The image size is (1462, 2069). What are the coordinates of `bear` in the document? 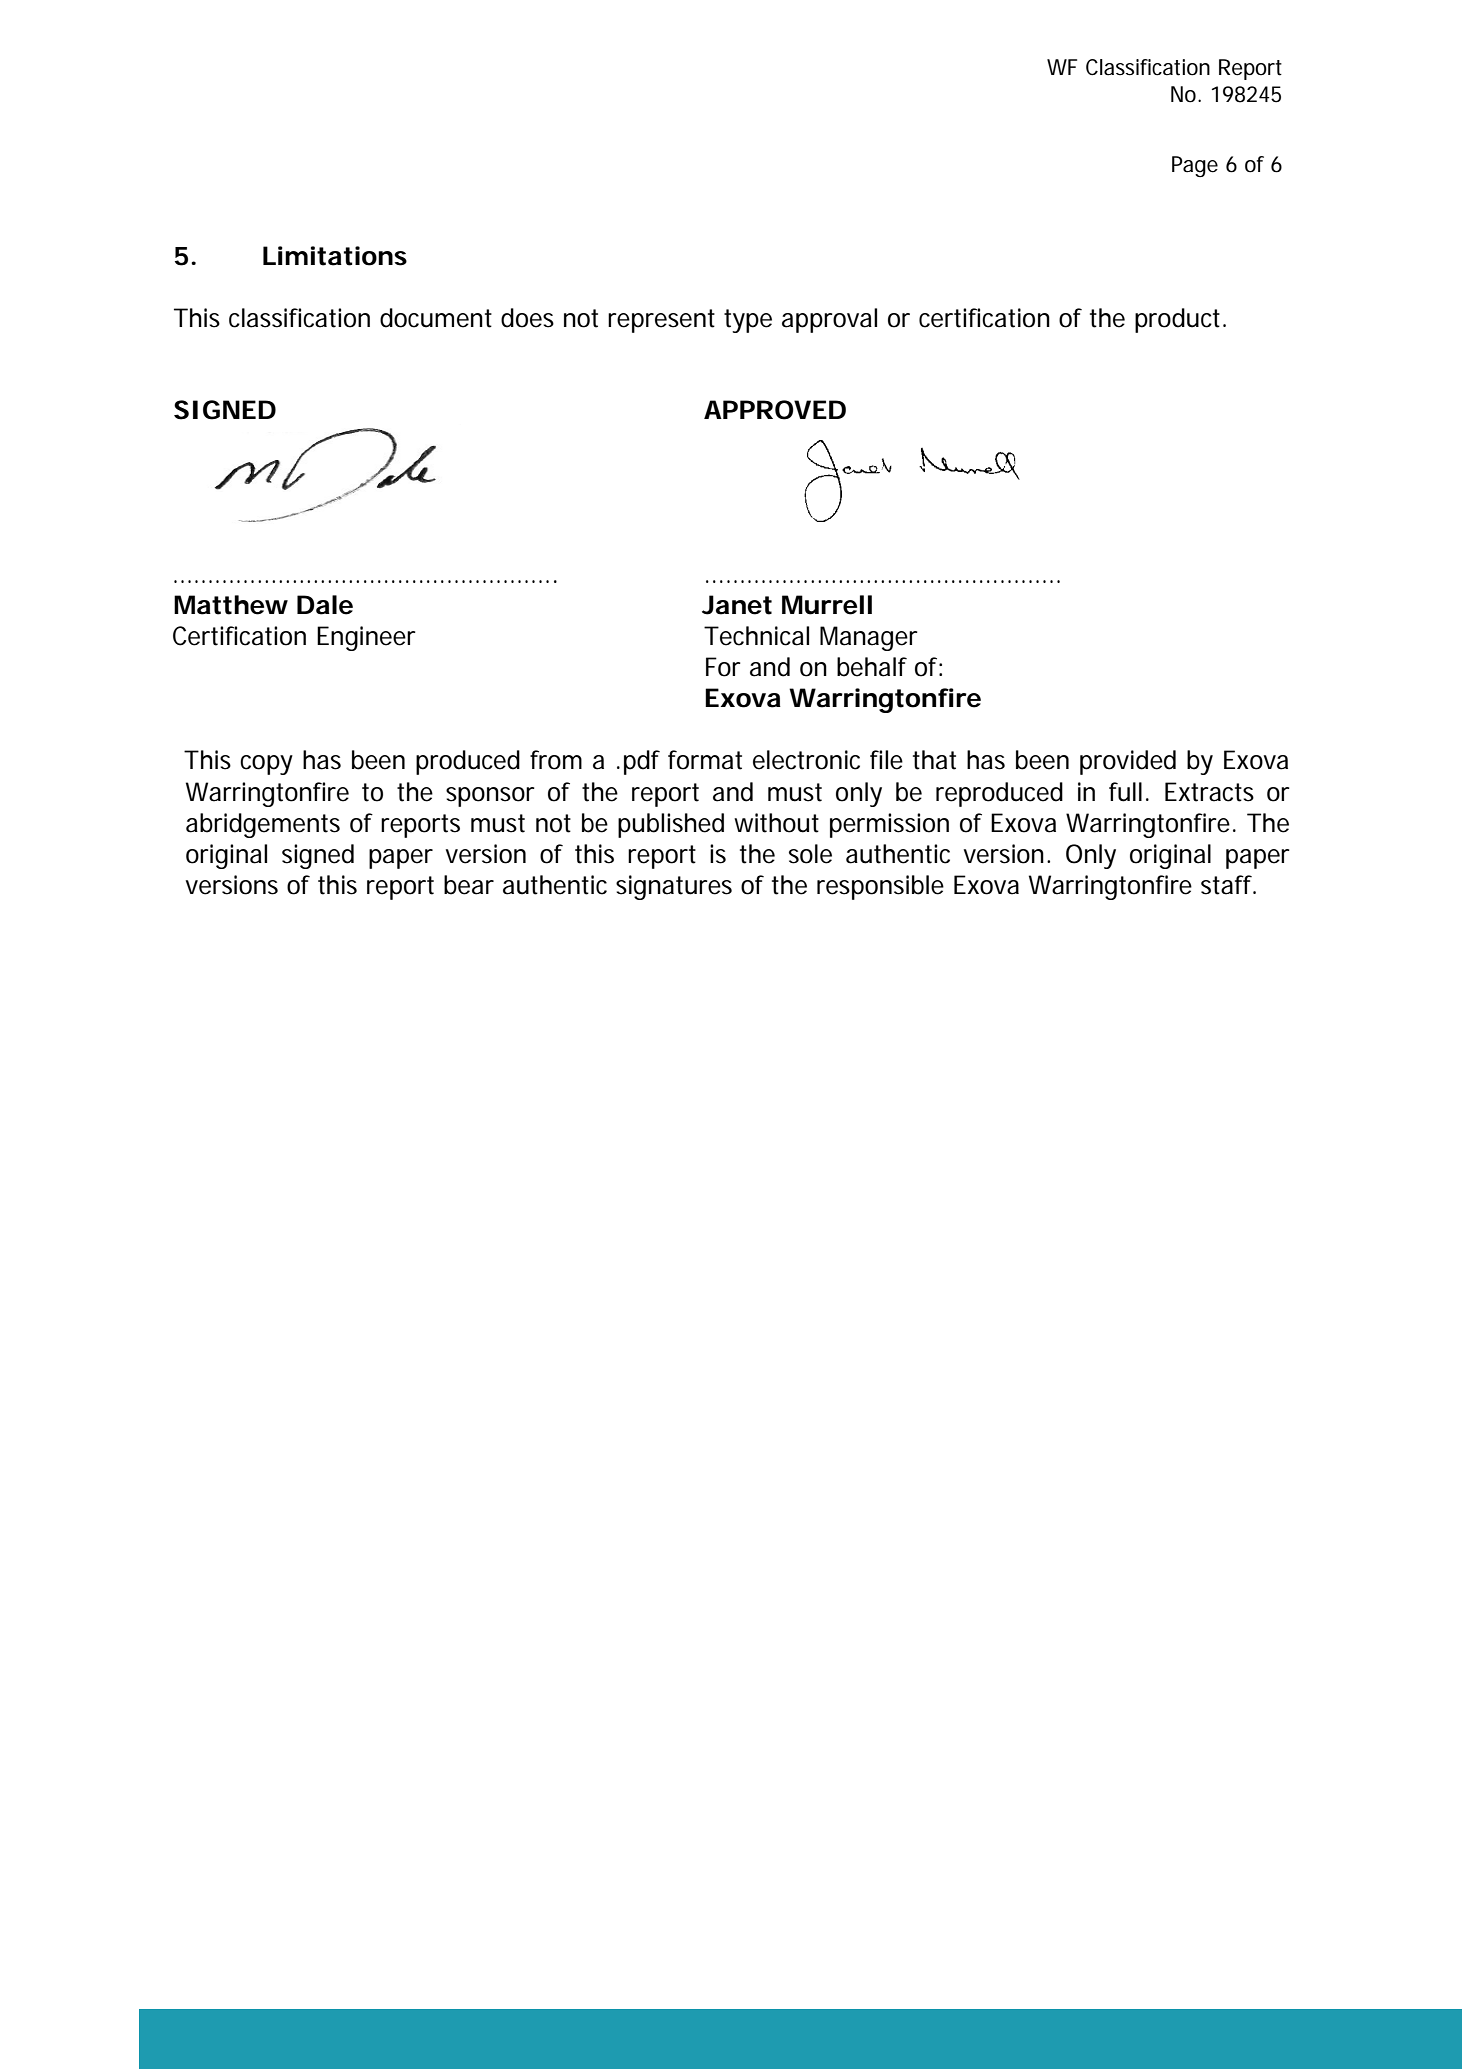 It's located at (469, 885).
